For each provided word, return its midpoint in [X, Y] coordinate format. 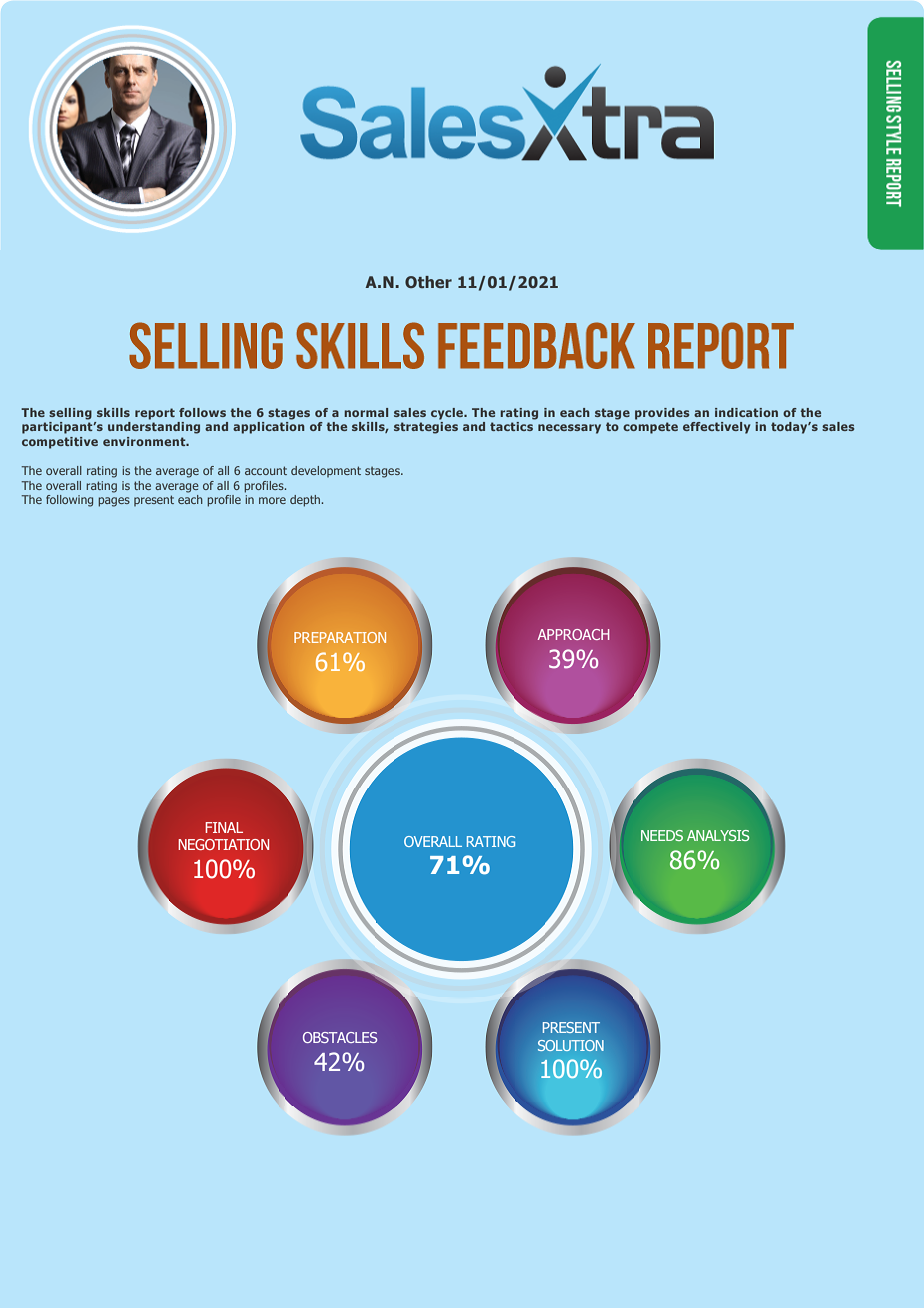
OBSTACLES [340, 1037]
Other [428, 282]
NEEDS [662, 835]
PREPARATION [340, 637]
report [155, 414]
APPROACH [573, 634]
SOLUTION [571, 1045]
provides [662, 414]
